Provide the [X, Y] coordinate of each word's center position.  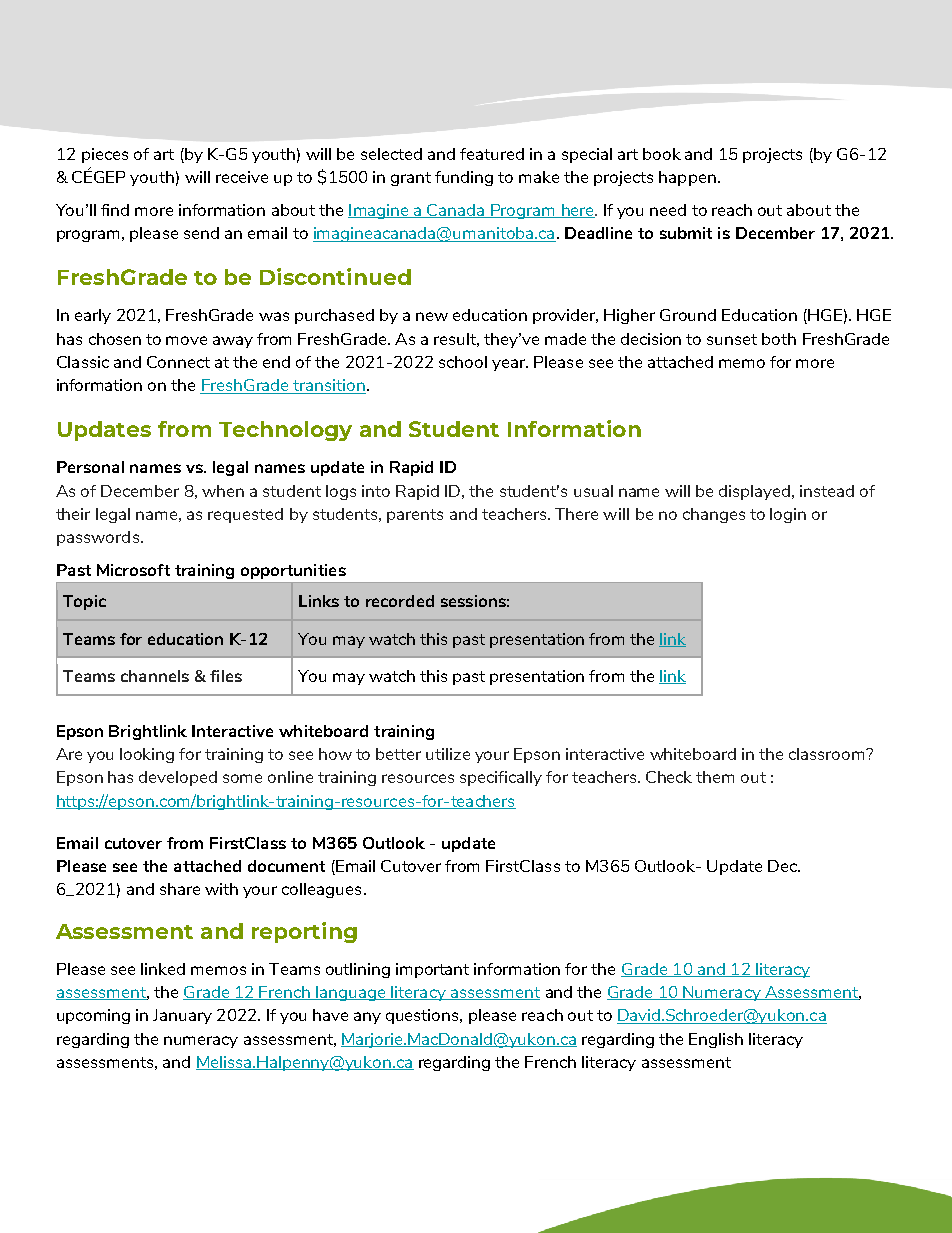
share [180, 889]
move [186, 340]
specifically [501, 778]
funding [464, 178]
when [223, 491]
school [463, 362]
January [182, 1016]
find [115, 210]
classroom [828, 754]
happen [687, 178]
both [779, 339]
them [715, 777]
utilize [448, 754]
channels [155, 676]
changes [714, 515]
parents [415, 516]
